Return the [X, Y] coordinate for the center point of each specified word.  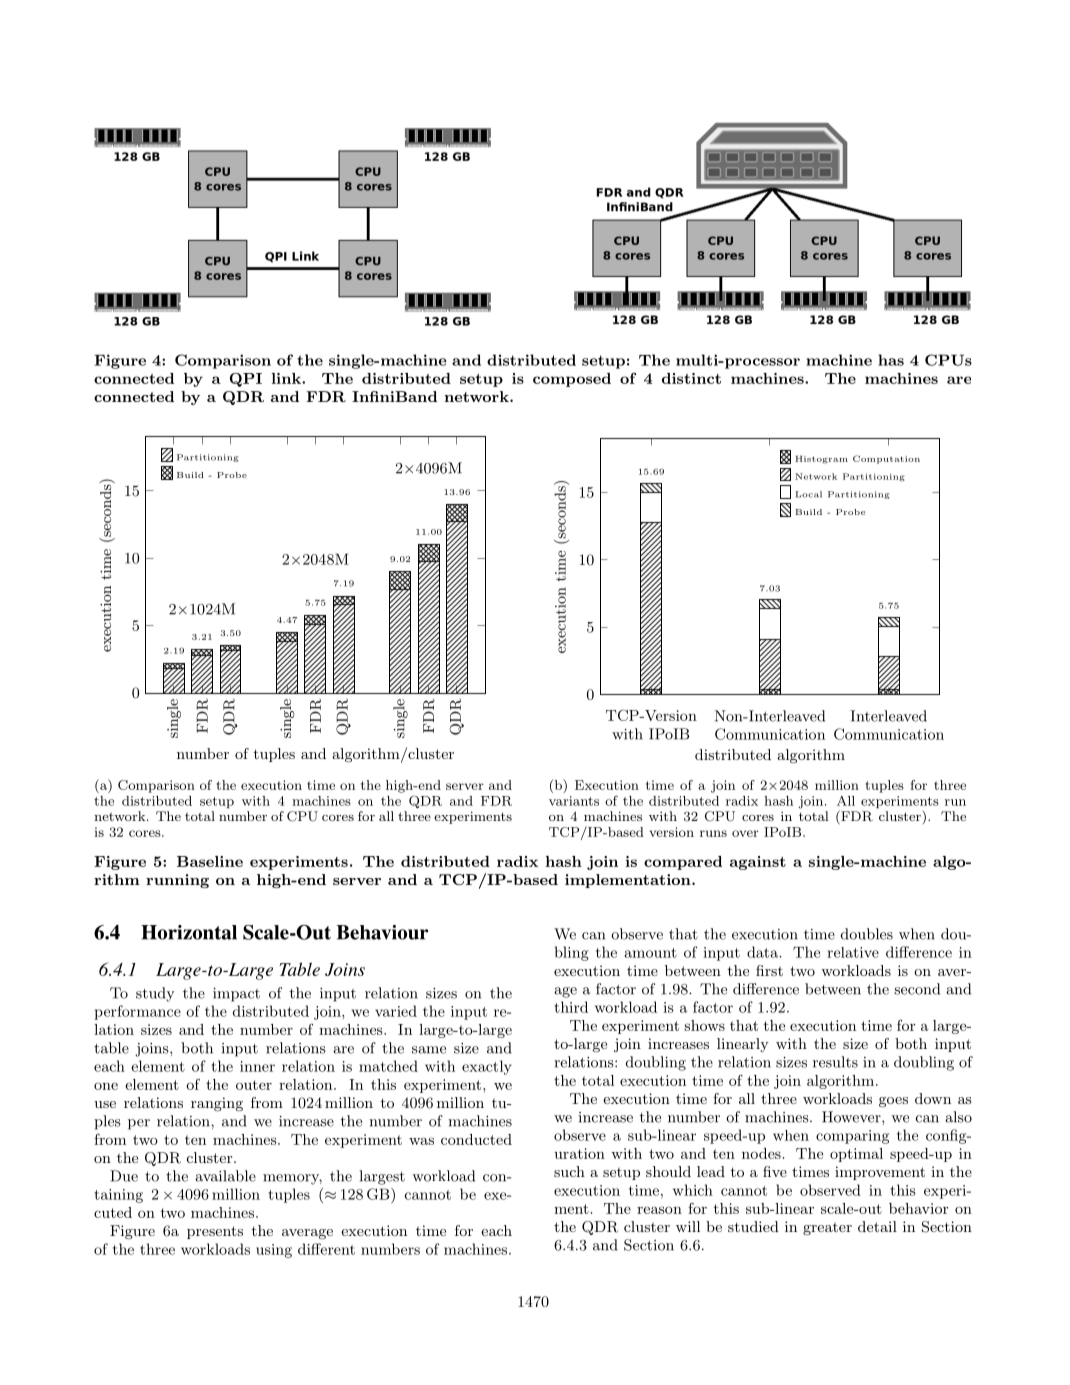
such [569, 1171]
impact [236, 995]
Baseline [210, 861]
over [745, 833]
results [835, 1062]
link [287, 378]
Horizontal [189, 932]
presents [215, 1232]
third [571, 1007]
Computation [886, 459]
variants [574, 801]
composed [572, 380]
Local [808, 494]
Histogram [821, 460]
